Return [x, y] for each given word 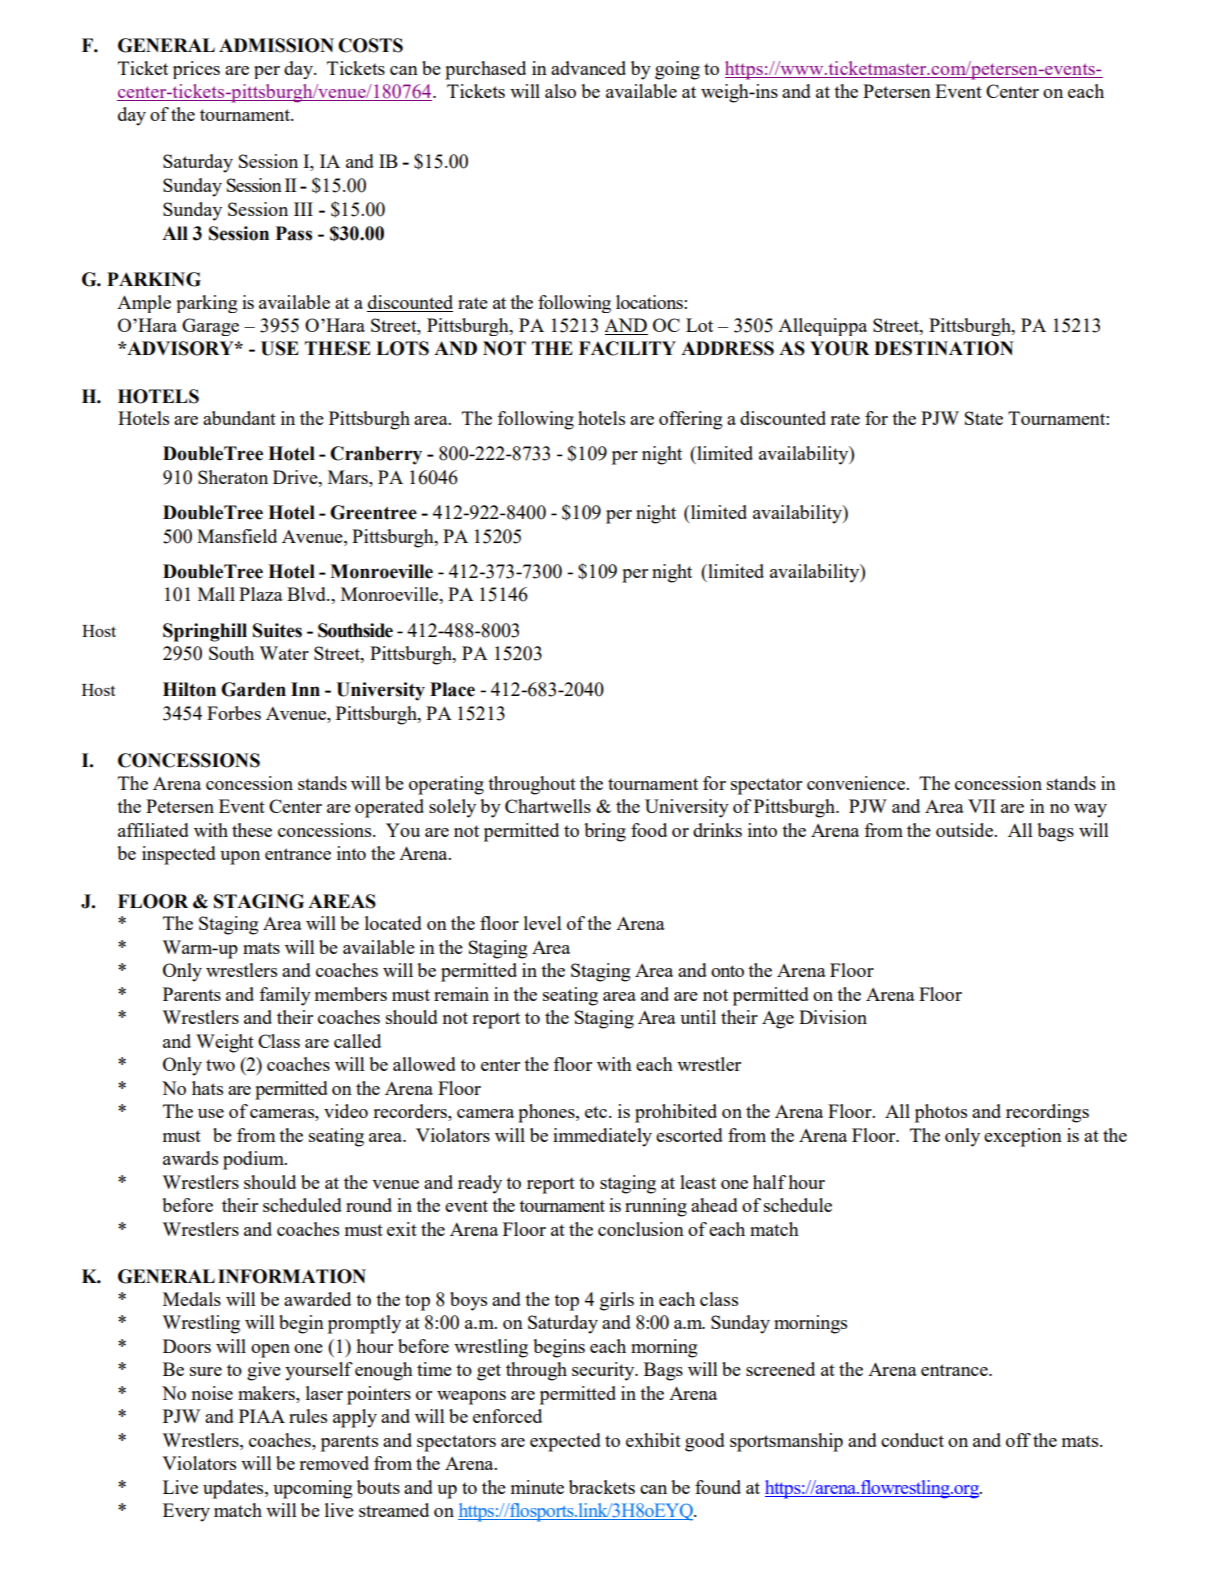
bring [605, 832]
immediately [602, 1137]
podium [254, 1160]
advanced [588, 68]
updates [234, 1489]
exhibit [653, 1440]
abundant [239, 418]
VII [982, 806]
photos [941, 1113]
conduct [912, 1440]
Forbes [234, 713]
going [677, 70]
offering [691, 420]
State [984, 418]
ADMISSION [276, 45]
